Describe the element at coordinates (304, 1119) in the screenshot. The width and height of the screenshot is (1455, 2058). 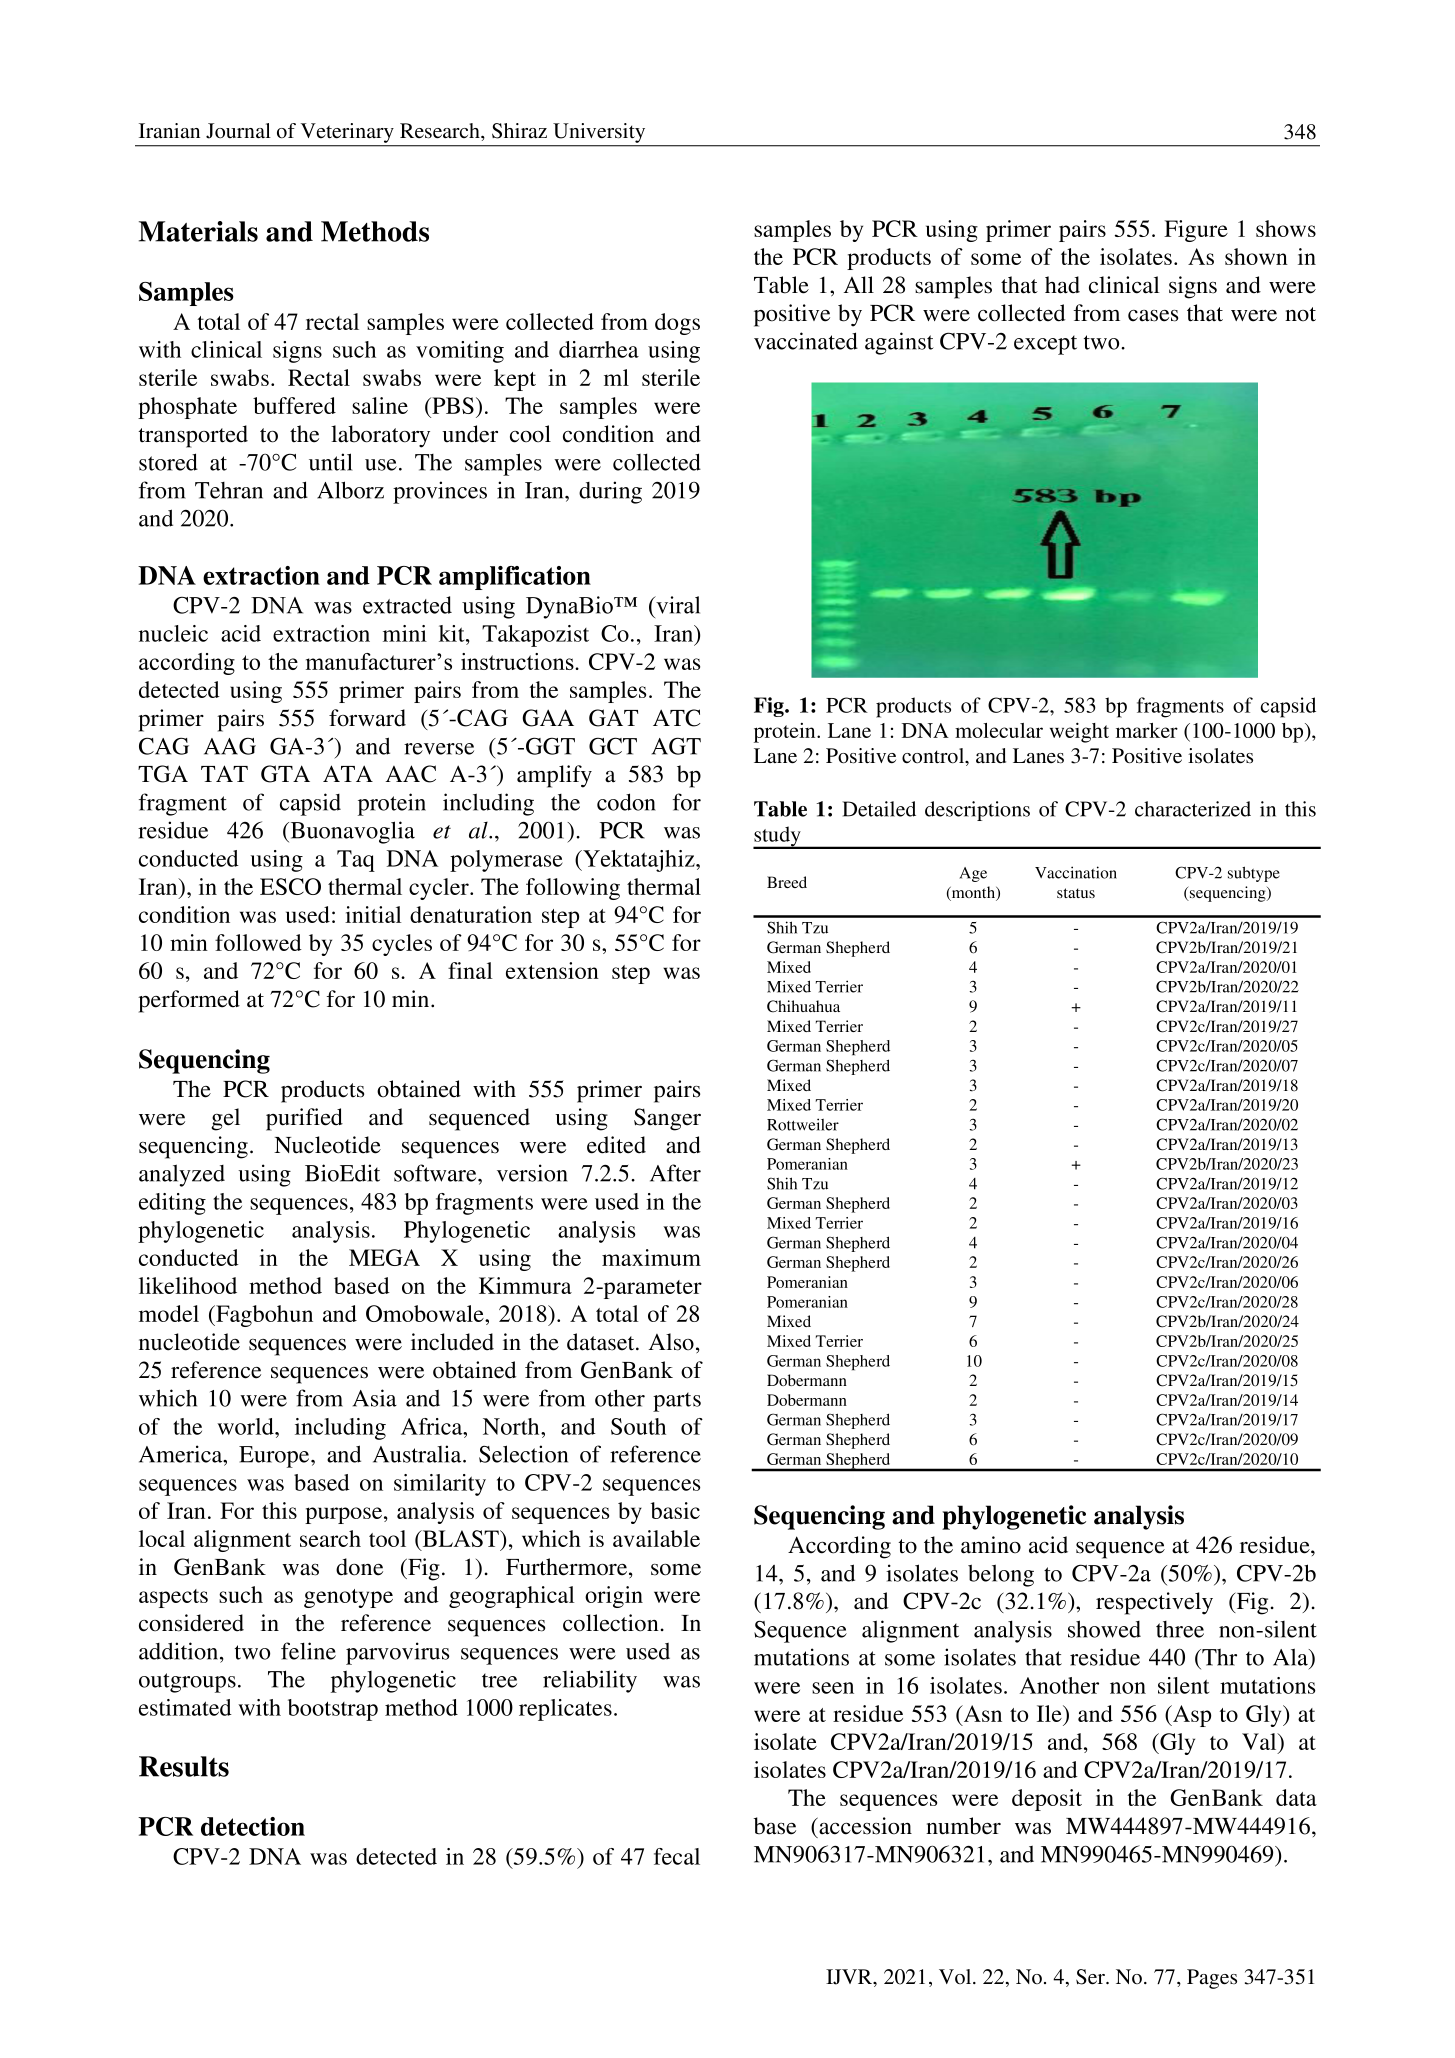
I see `purified` at that location.
